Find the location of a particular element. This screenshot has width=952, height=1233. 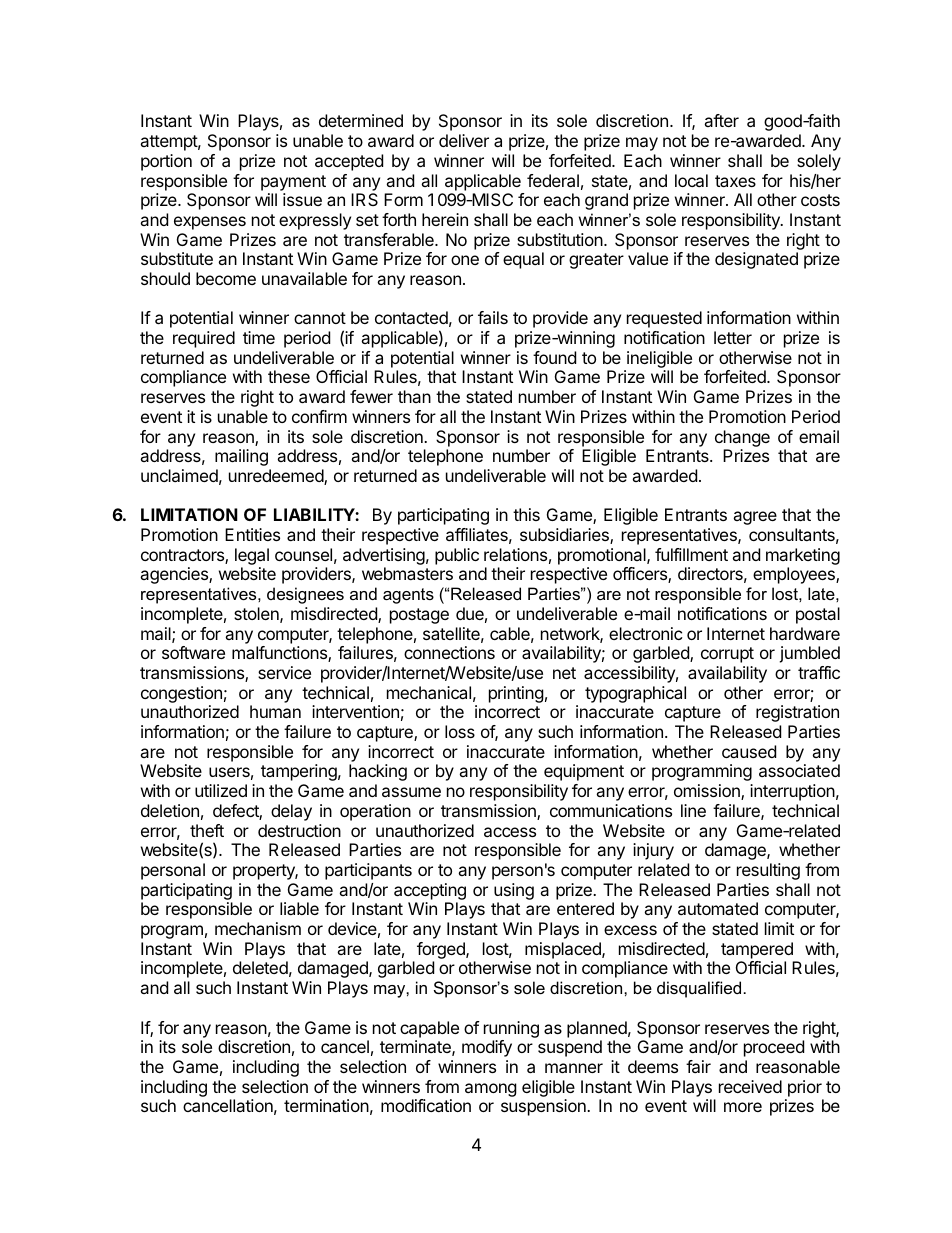

agree is located at coordinates (755, 518).
